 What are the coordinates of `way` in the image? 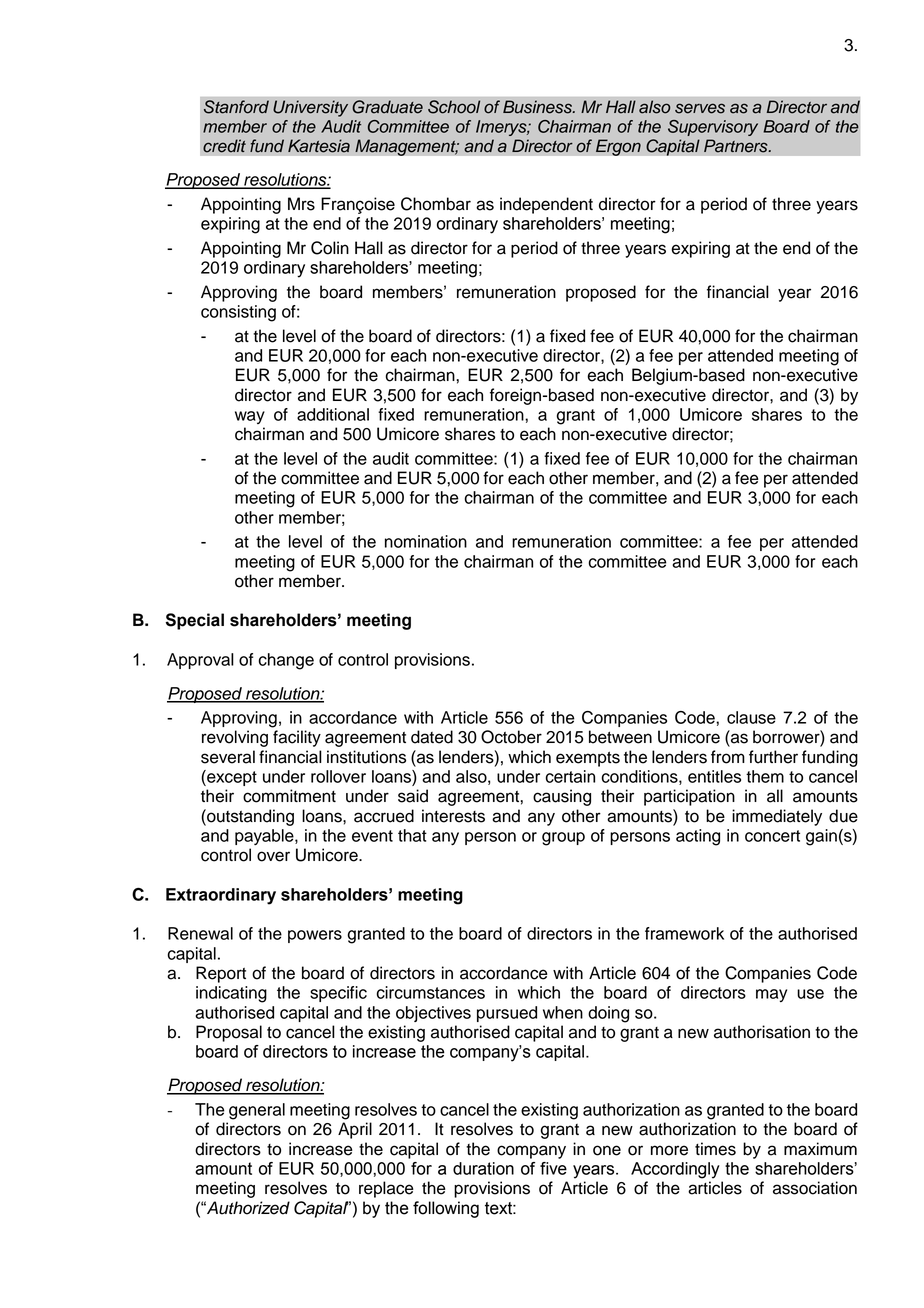 It's located at (250, 417).
